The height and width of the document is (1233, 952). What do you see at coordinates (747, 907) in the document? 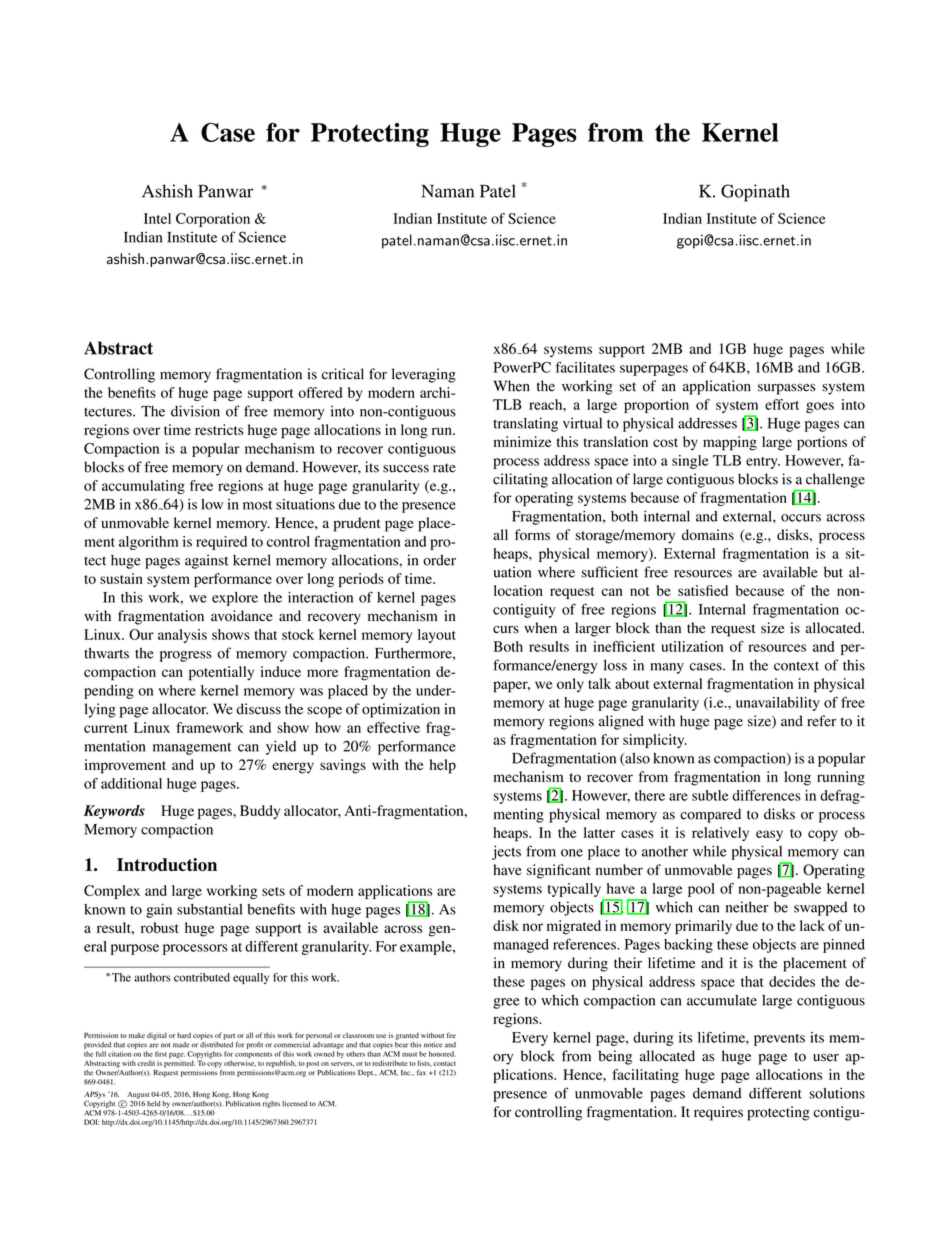
I see `neither` at bounding box center [747, 907].
